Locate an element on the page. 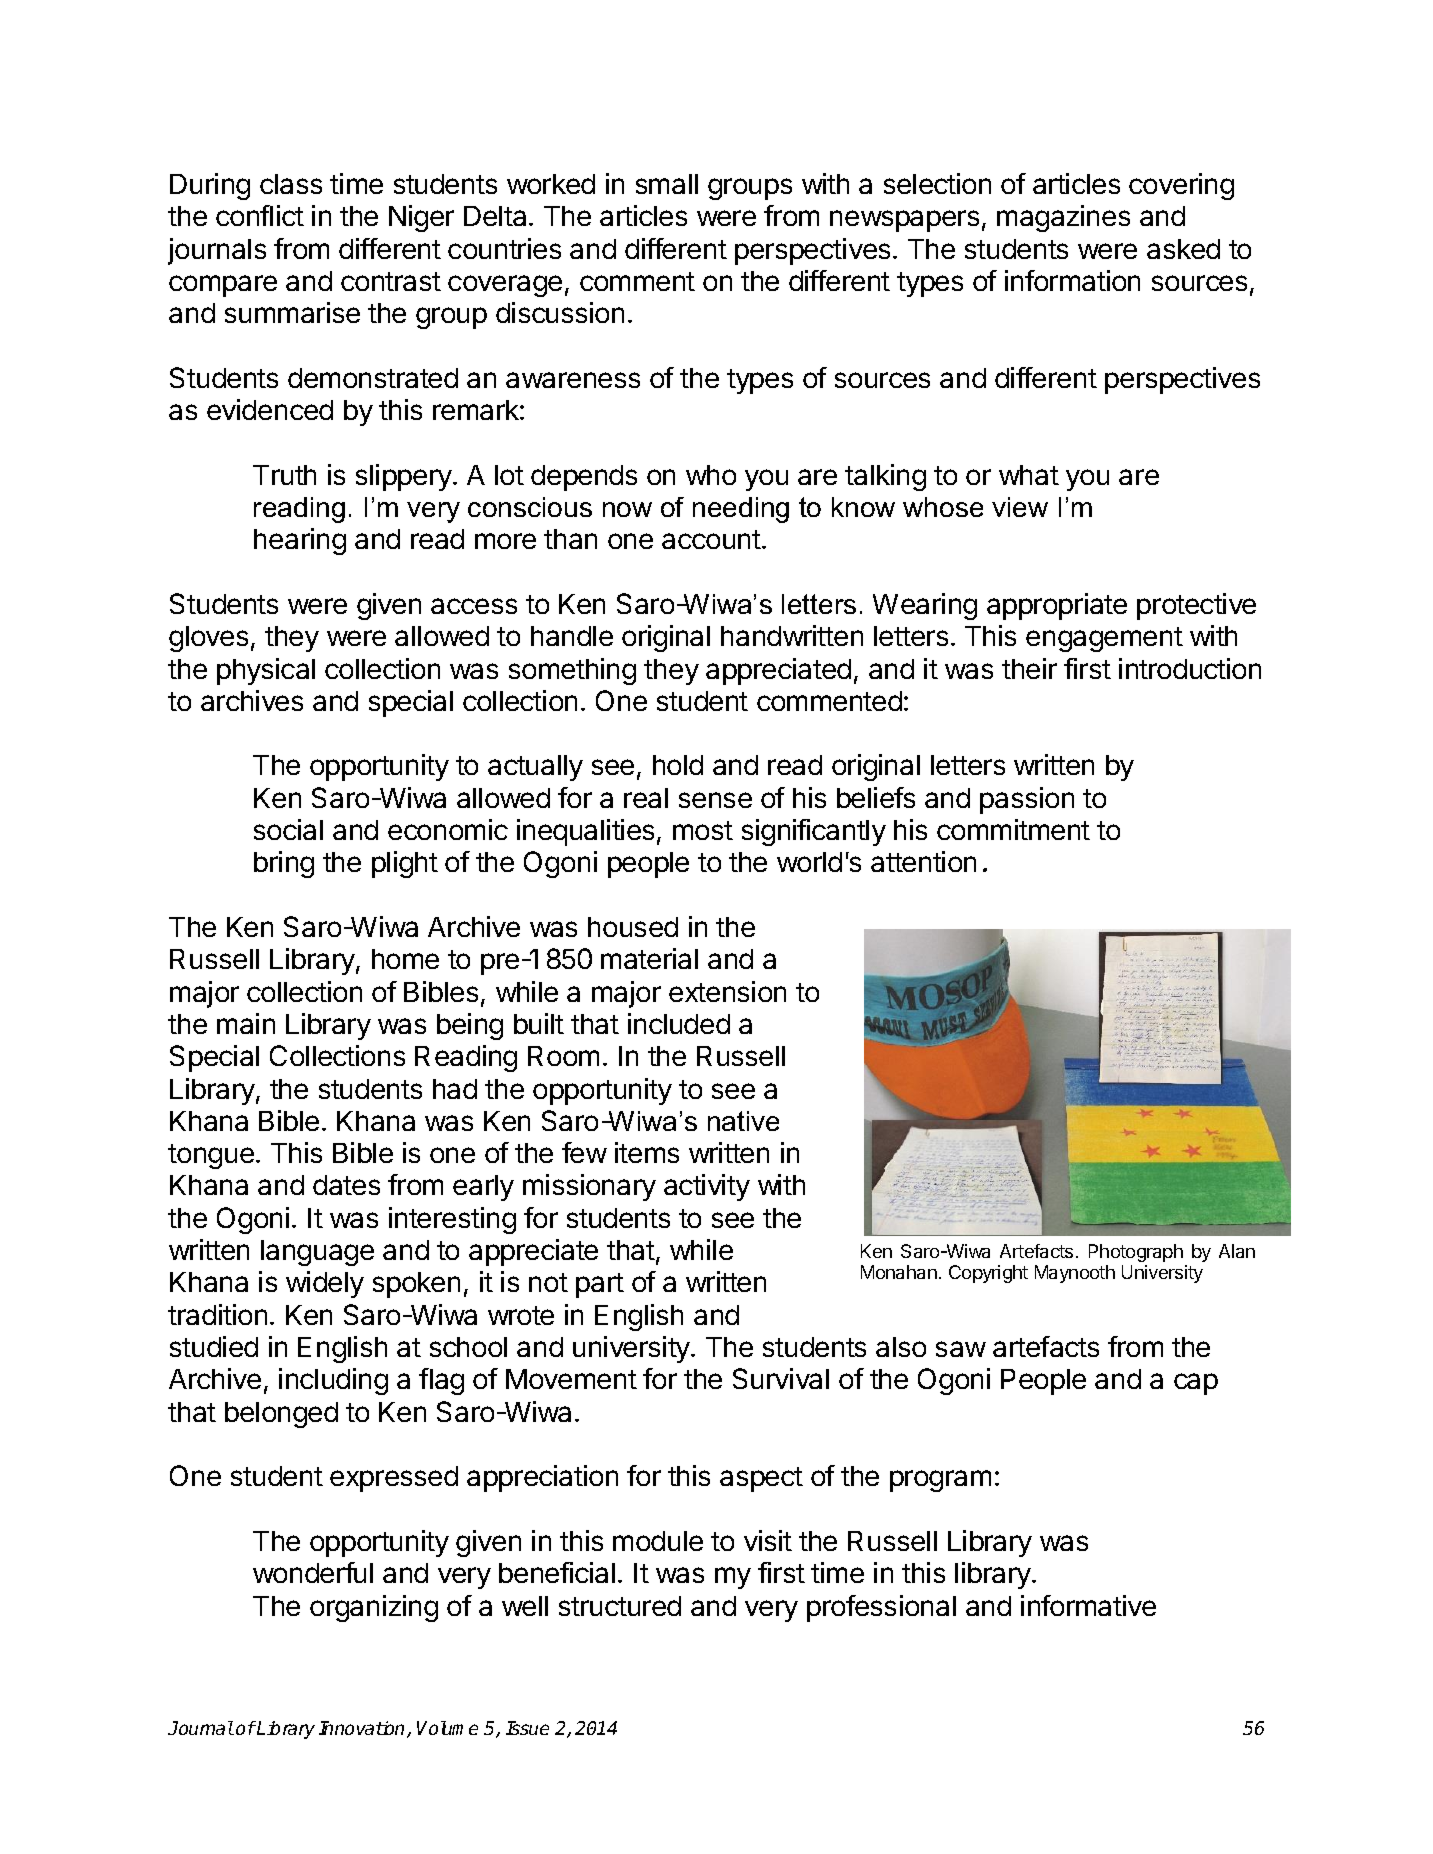  class is located at coordinates (291, 184).
